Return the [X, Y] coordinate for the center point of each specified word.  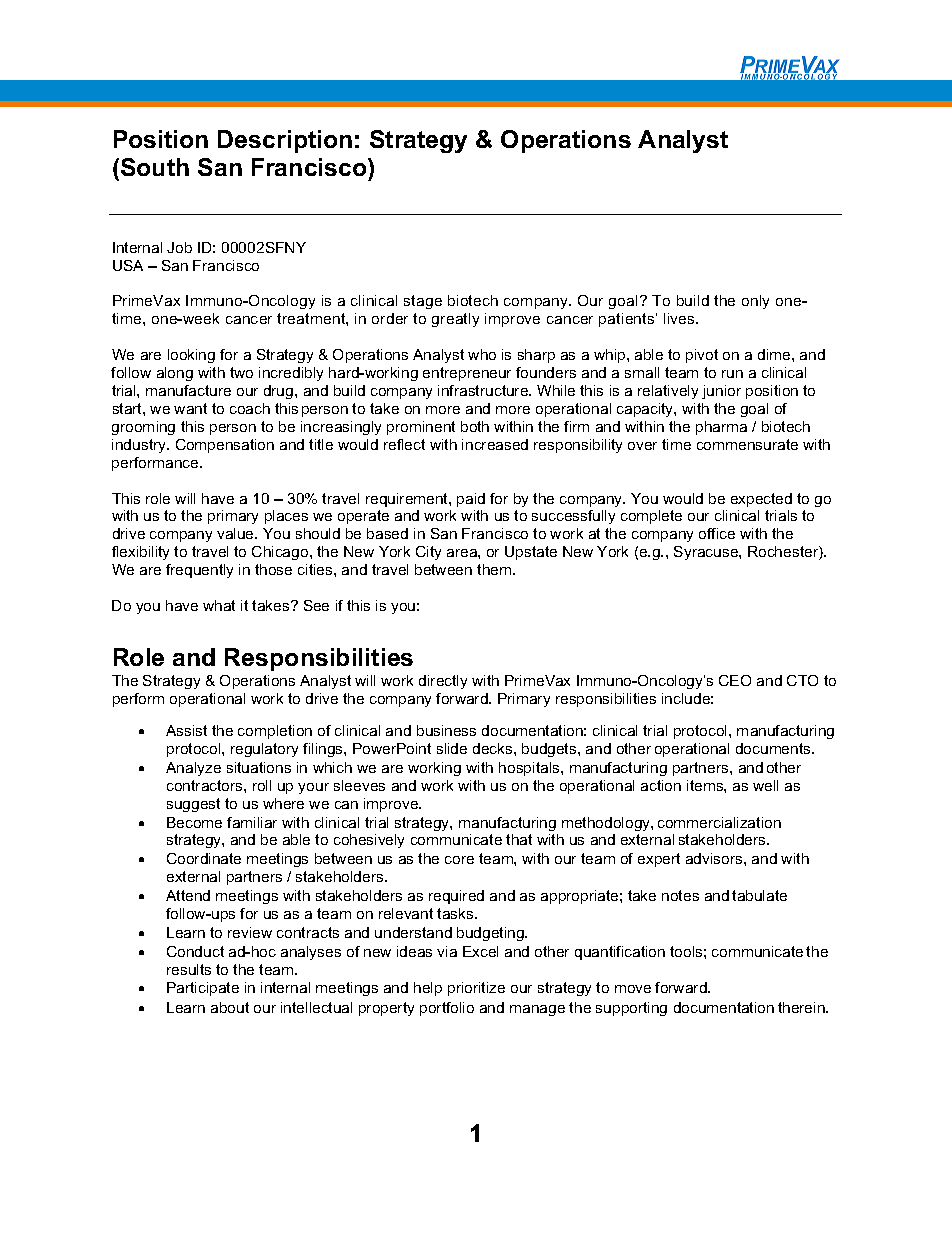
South [155, 167]
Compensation [225, 446]
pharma [721, 428]
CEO [735, 680]
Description [285, 141]
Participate [203, 989]
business [446, 730]
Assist [186, 730]
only [755, 302]
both [475, 426]
